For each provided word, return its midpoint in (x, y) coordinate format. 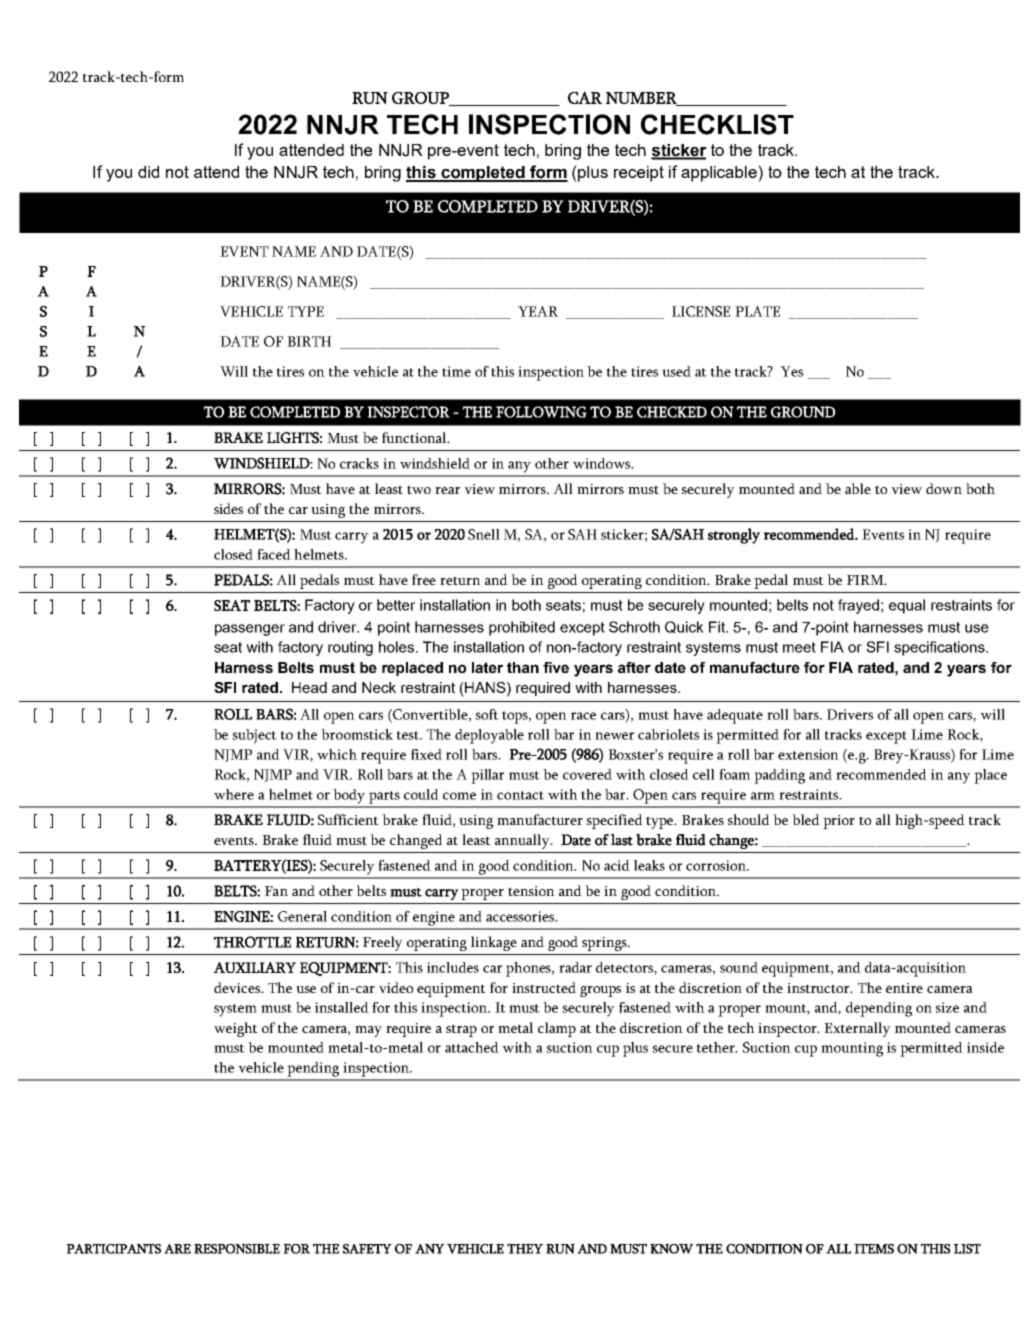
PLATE (757, 311)
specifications (940, 648)
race (583, 716)
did (148, 172)
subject (255, 736)
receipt (639, 174)
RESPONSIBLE (237, 1249)
